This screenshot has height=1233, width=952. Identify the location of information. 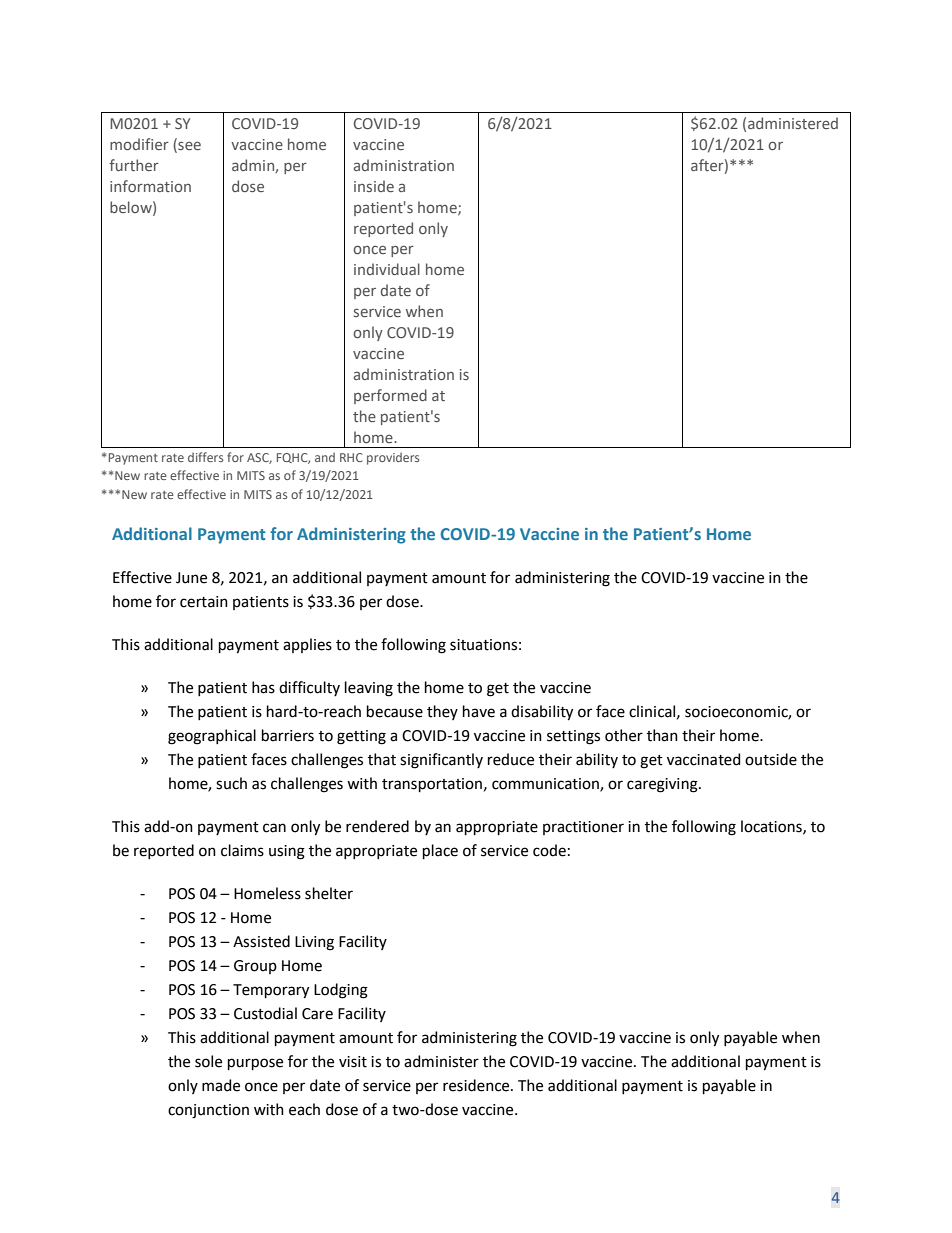
(150, 186).
